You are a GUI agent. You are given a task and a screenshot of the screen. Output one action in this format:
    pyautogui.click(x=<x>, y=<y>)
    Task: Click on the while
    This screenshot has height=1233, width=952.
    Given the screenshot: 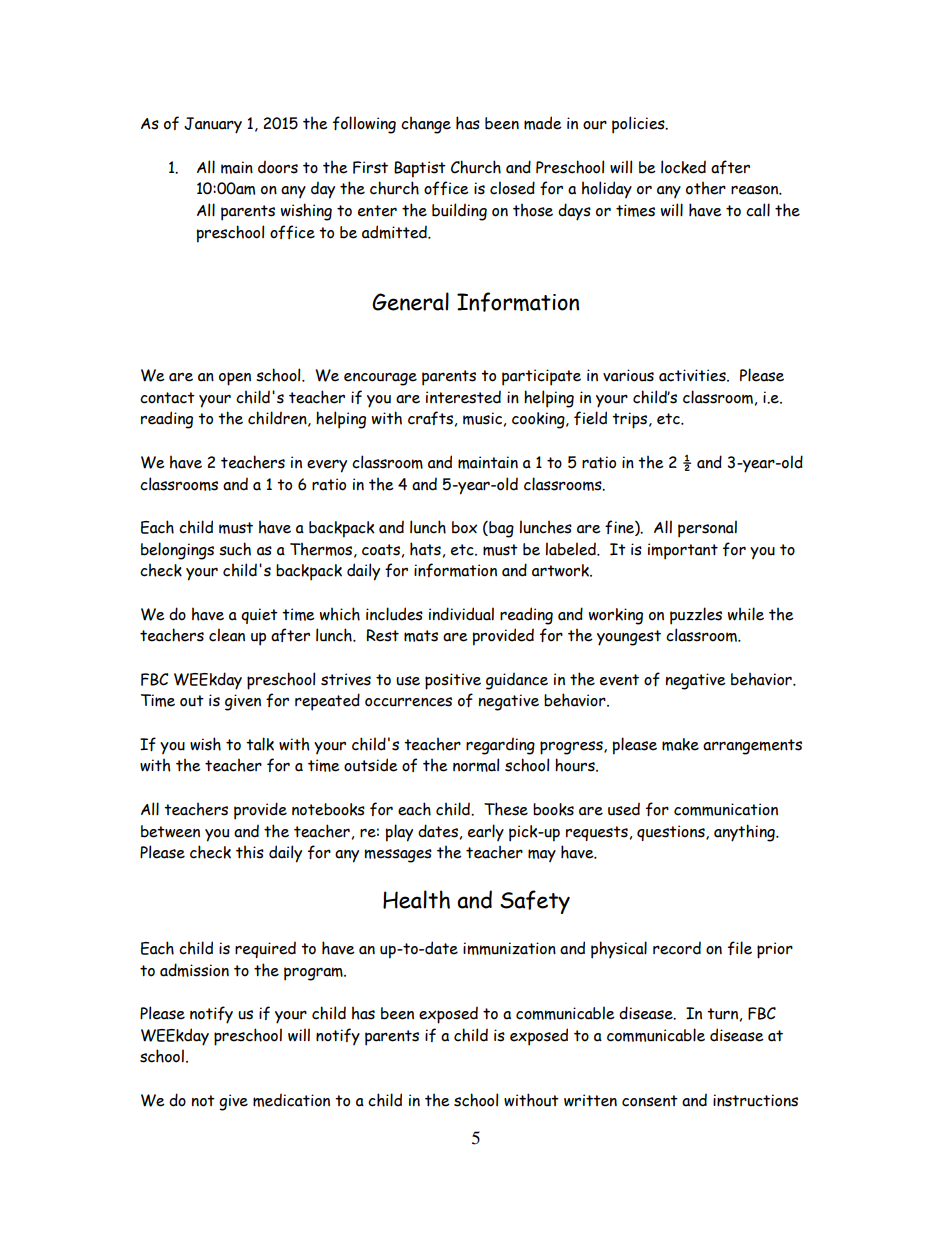 What is the action you would take?
    pyautogui.click(x=746, y=614)
